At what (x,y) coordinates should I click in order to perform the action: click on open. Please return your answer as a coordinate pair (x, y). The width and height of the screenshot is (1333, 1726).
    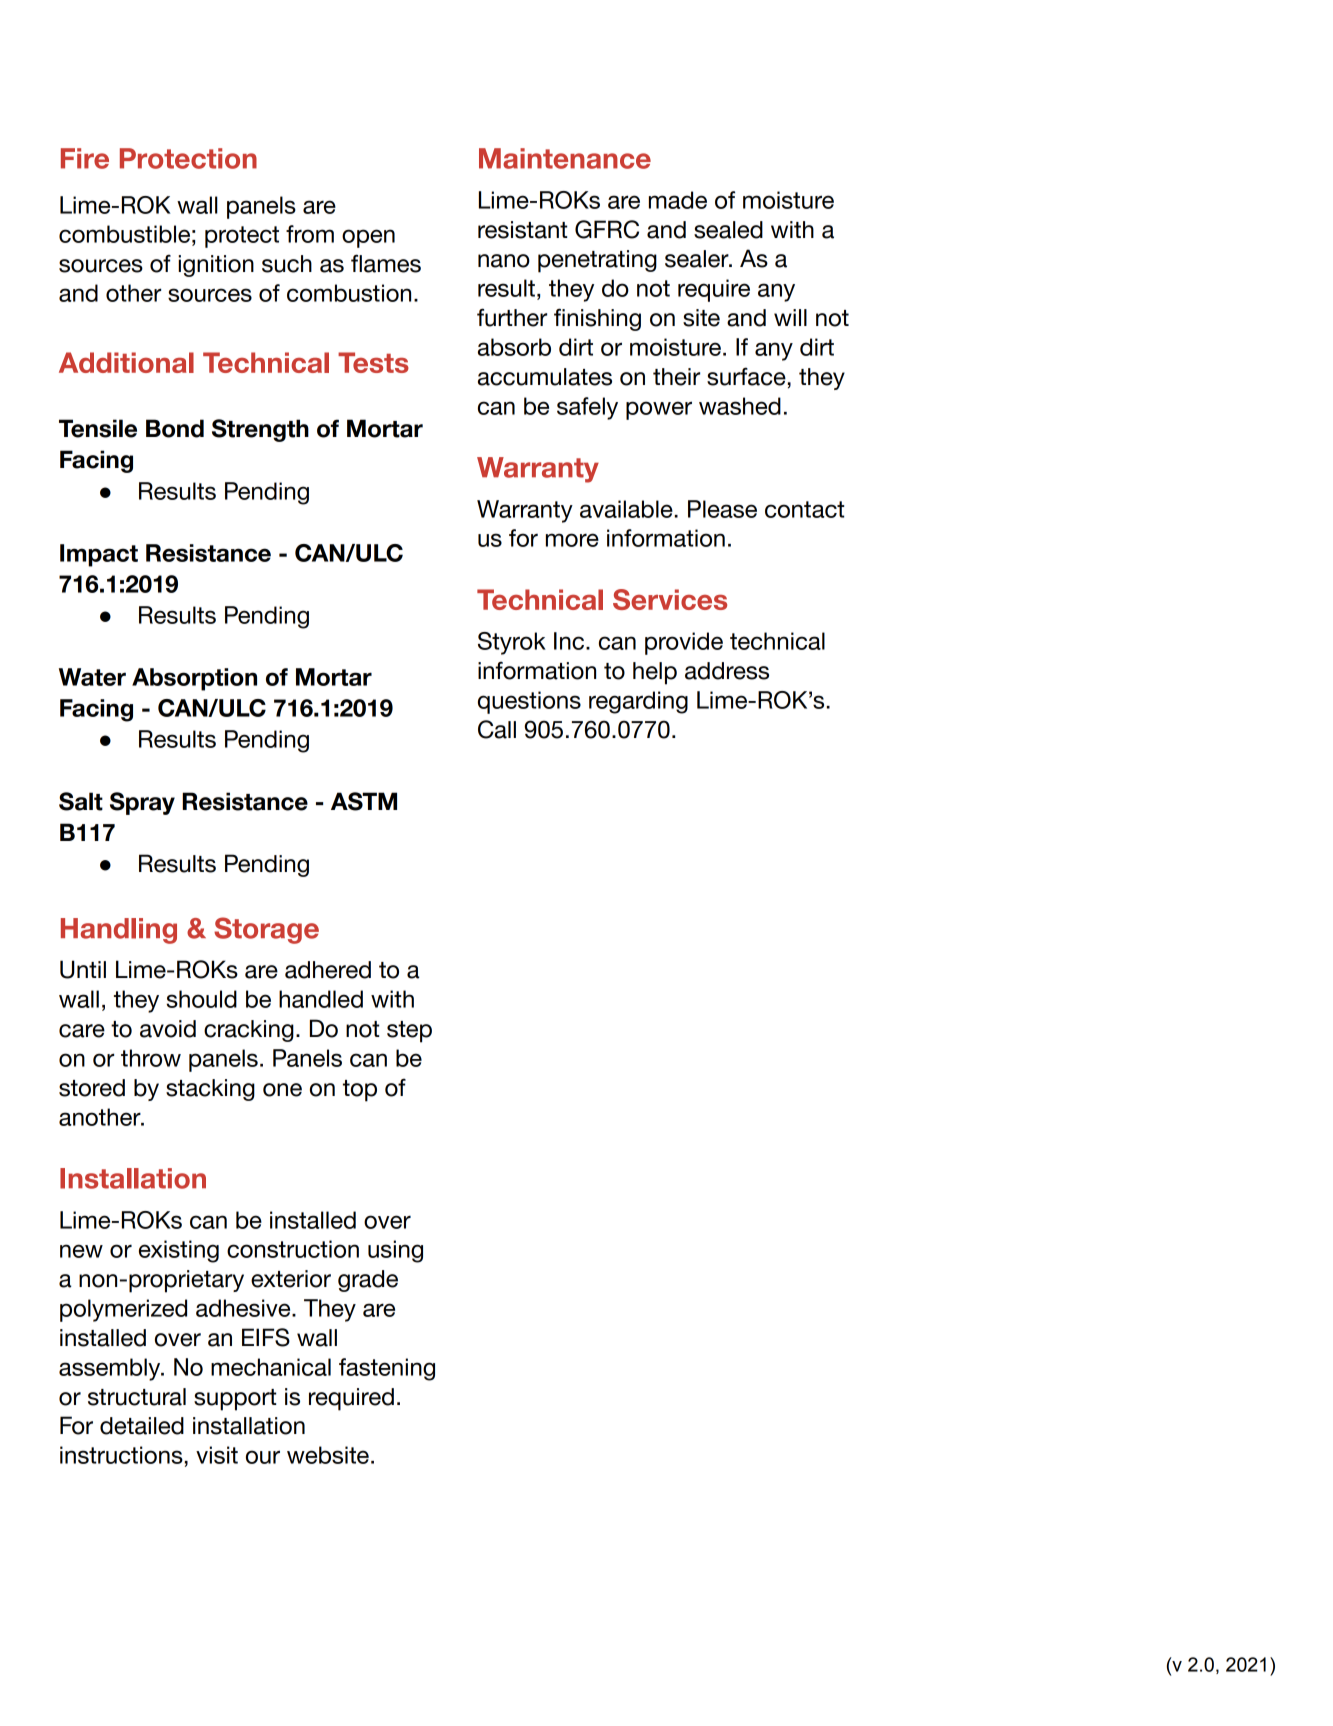
    Looking at the image, I should click on (368, 238).
